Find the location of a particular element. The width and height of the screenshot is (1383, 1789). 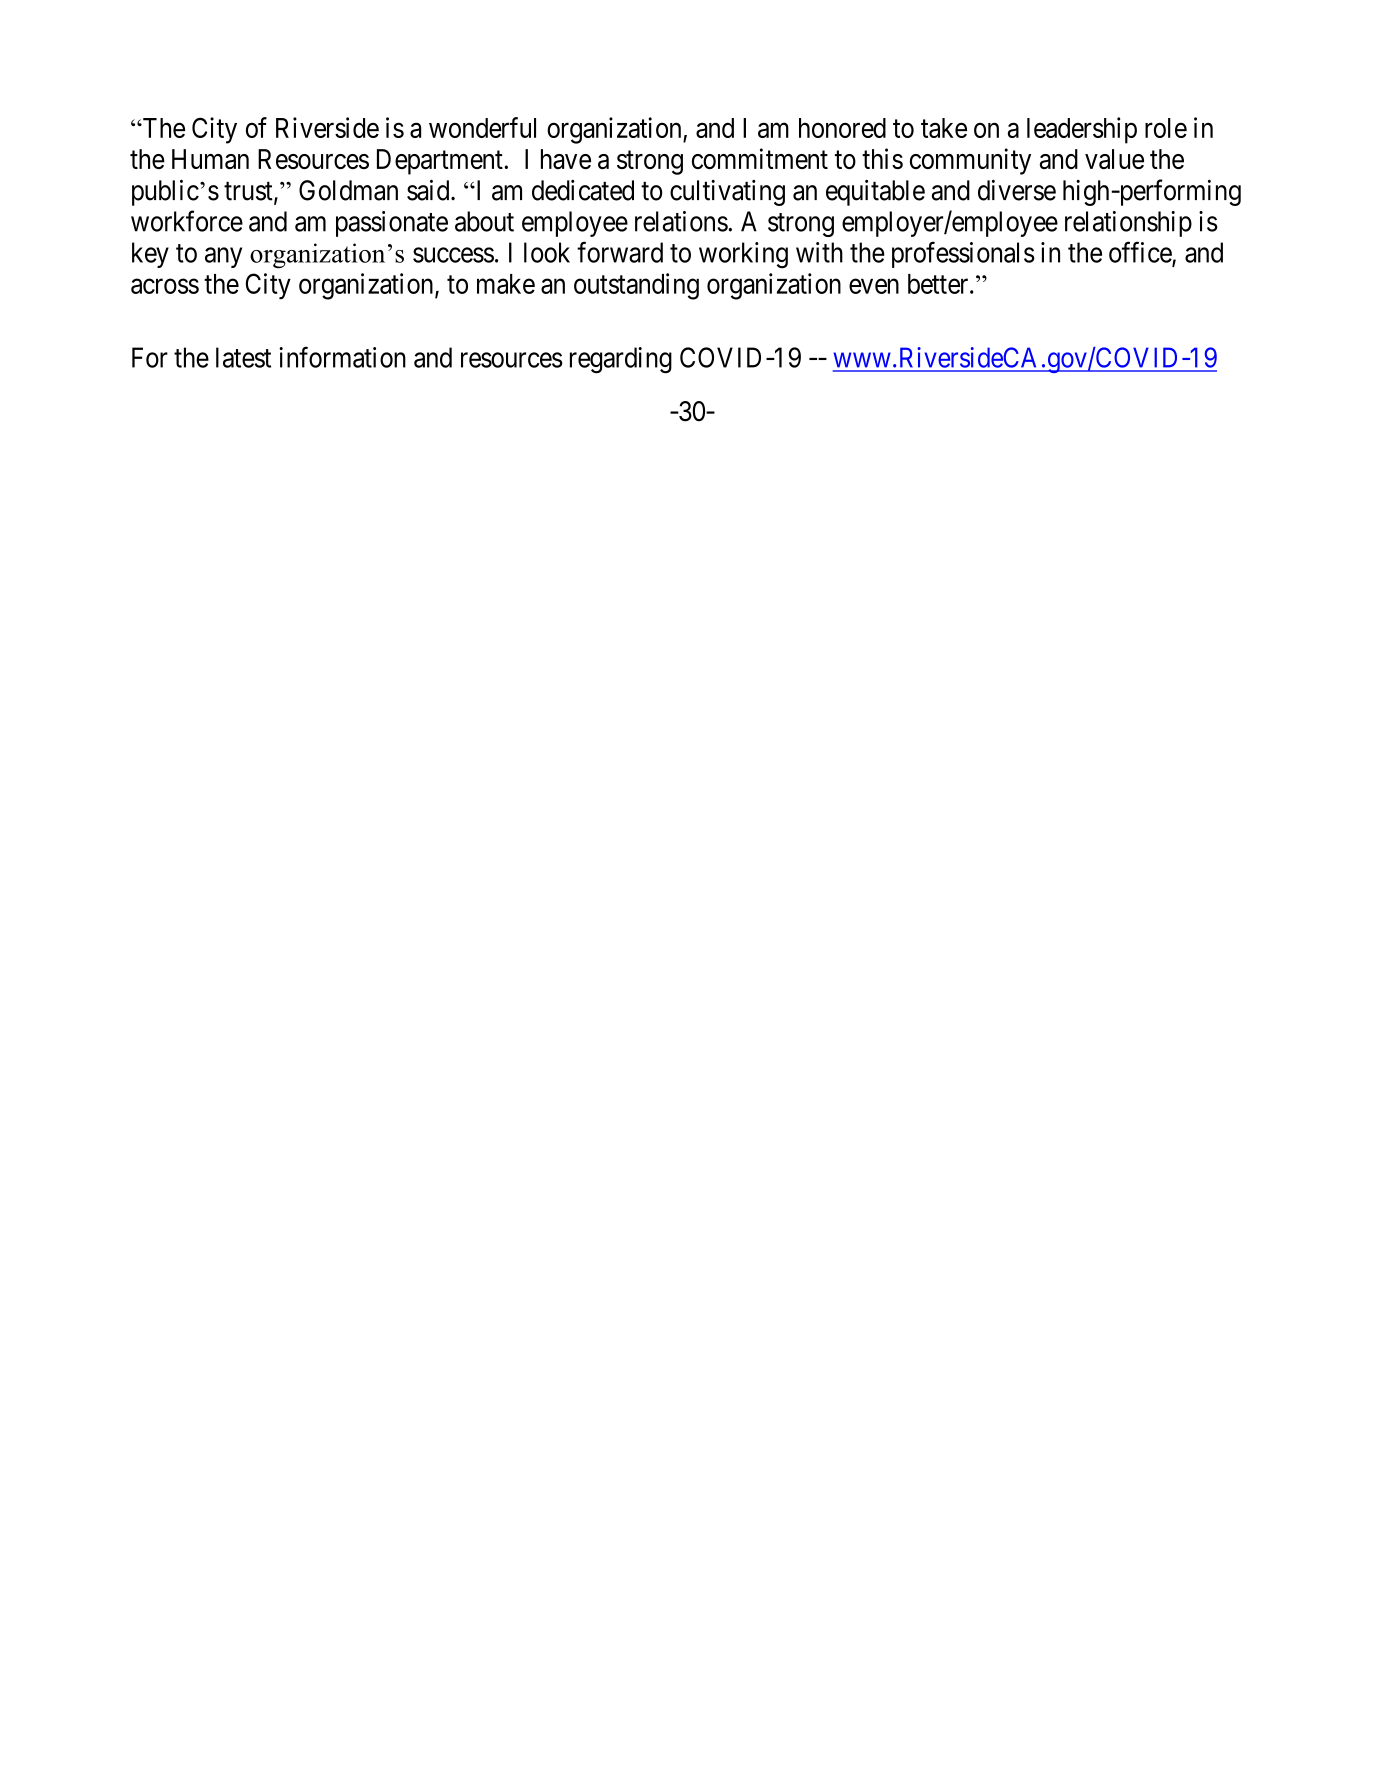

wonderful is located at coordinates (482, 127).
